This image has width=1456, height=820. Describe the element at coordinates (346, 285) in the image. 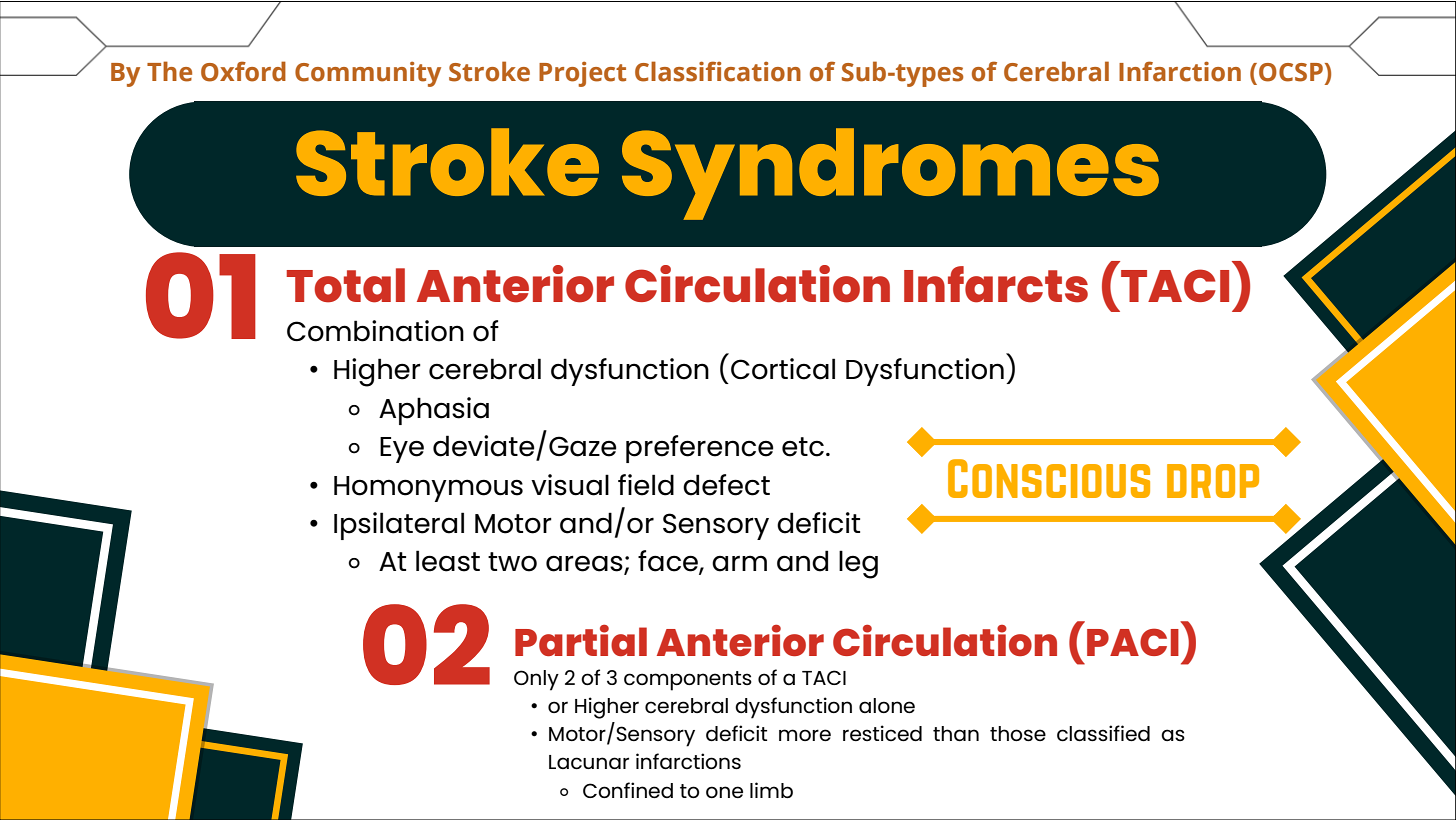

I see `Total` at that location.
